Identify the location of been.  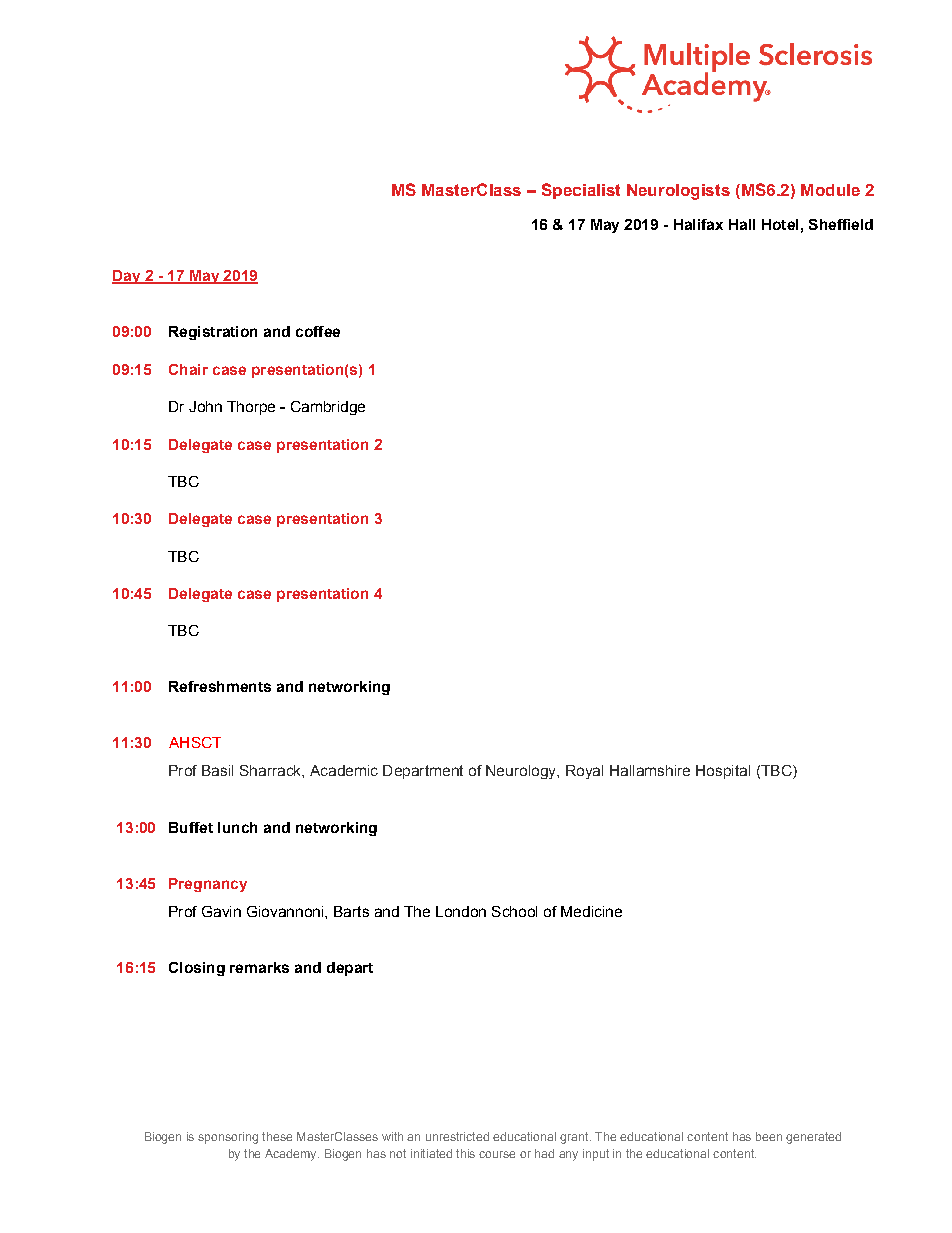
(769, 1136).
